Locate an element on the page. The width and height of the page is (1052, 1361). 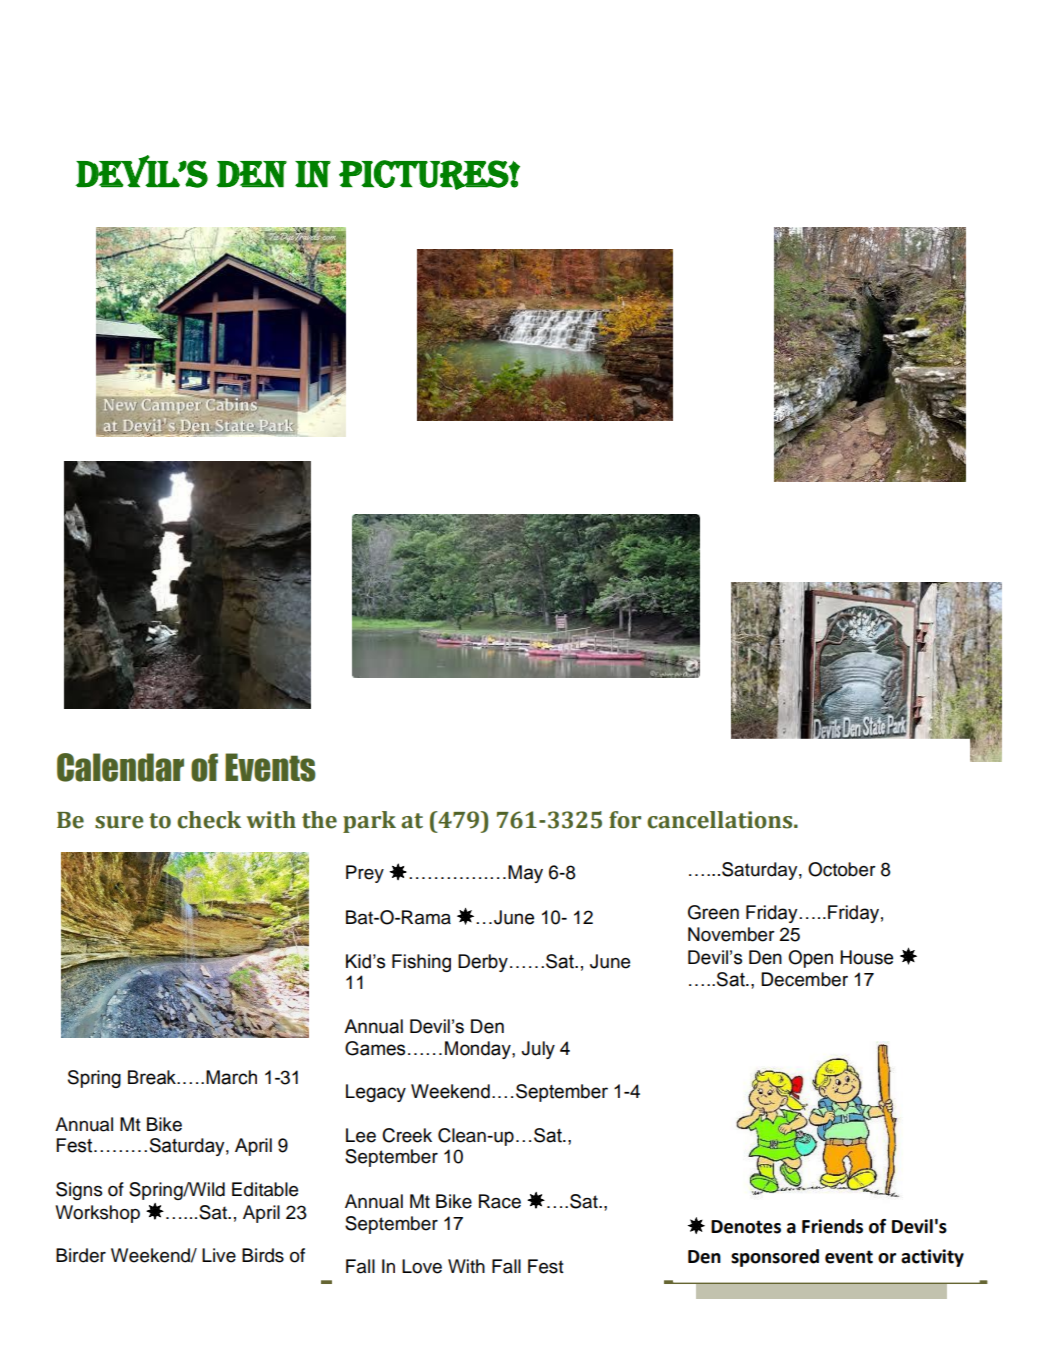
Green is located at coordinates (713, 912).
